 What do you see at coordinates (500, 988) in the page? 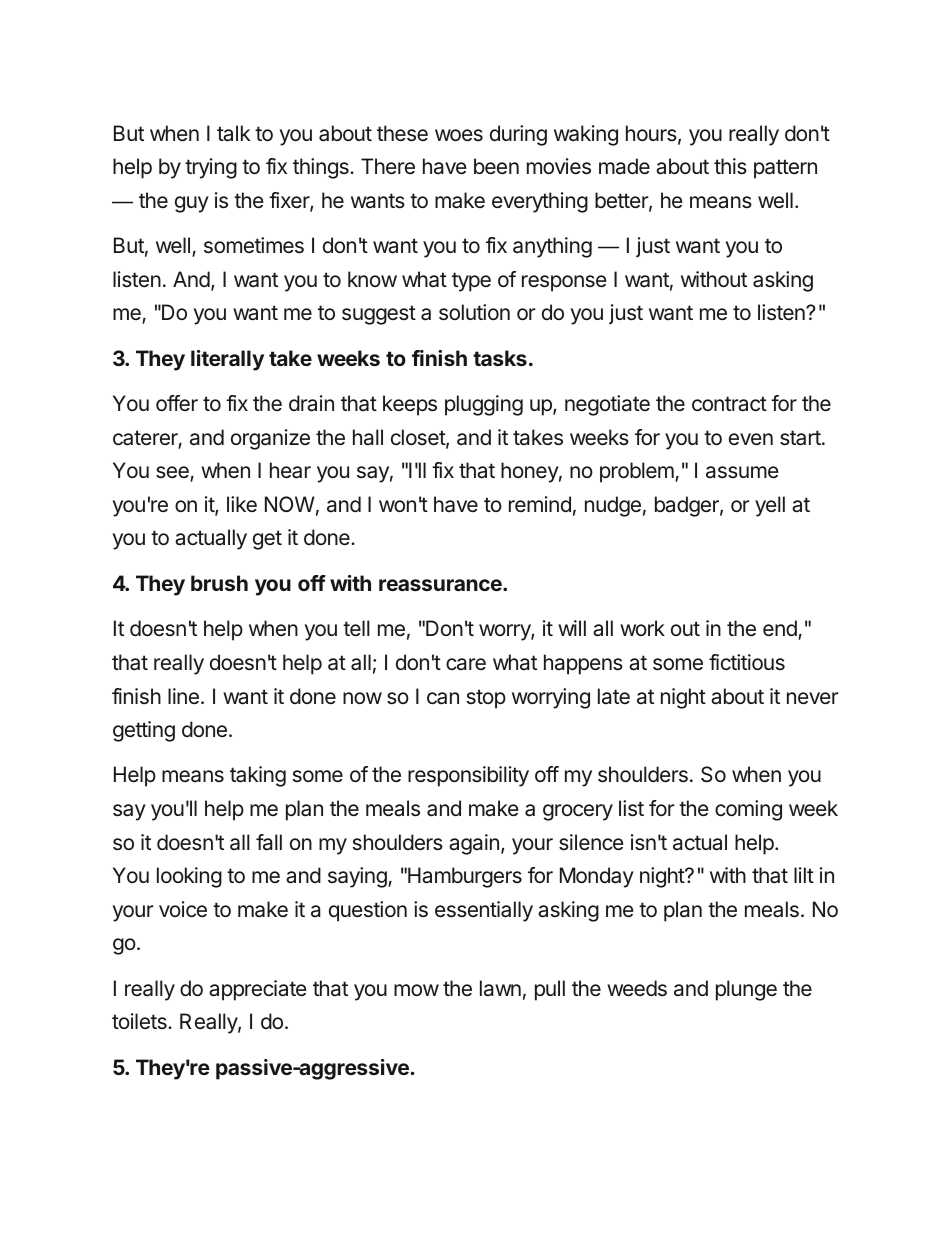
I see `lawn` at bounding box center [500, 988].
